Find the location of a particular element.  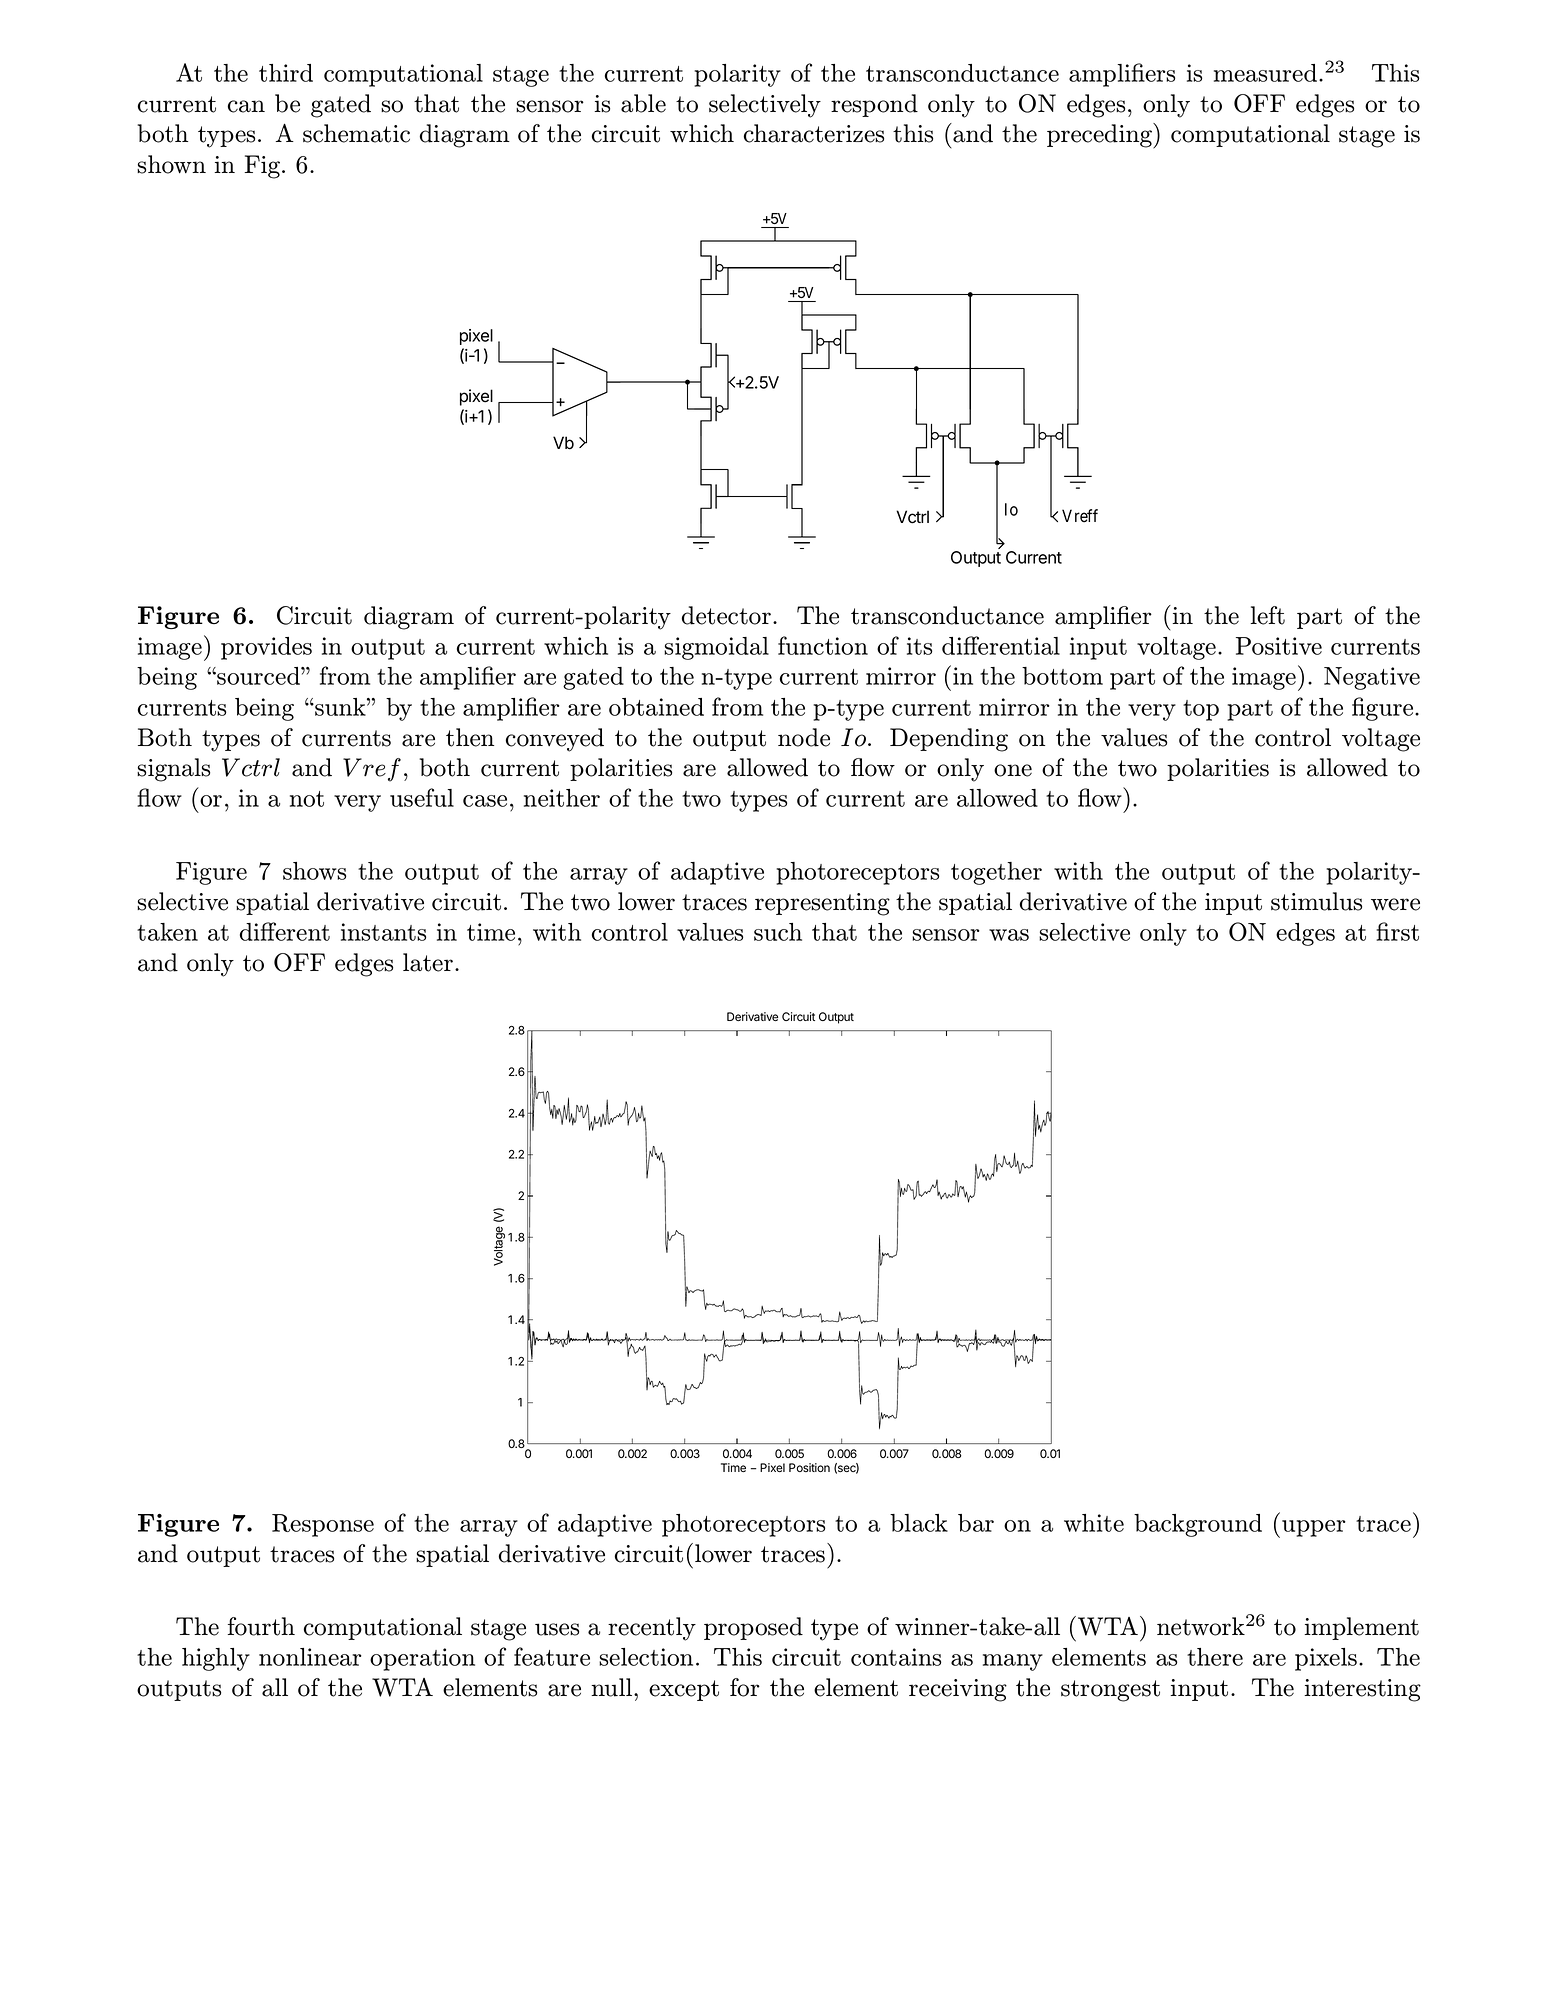

node is located at coordinates (804, 737).
